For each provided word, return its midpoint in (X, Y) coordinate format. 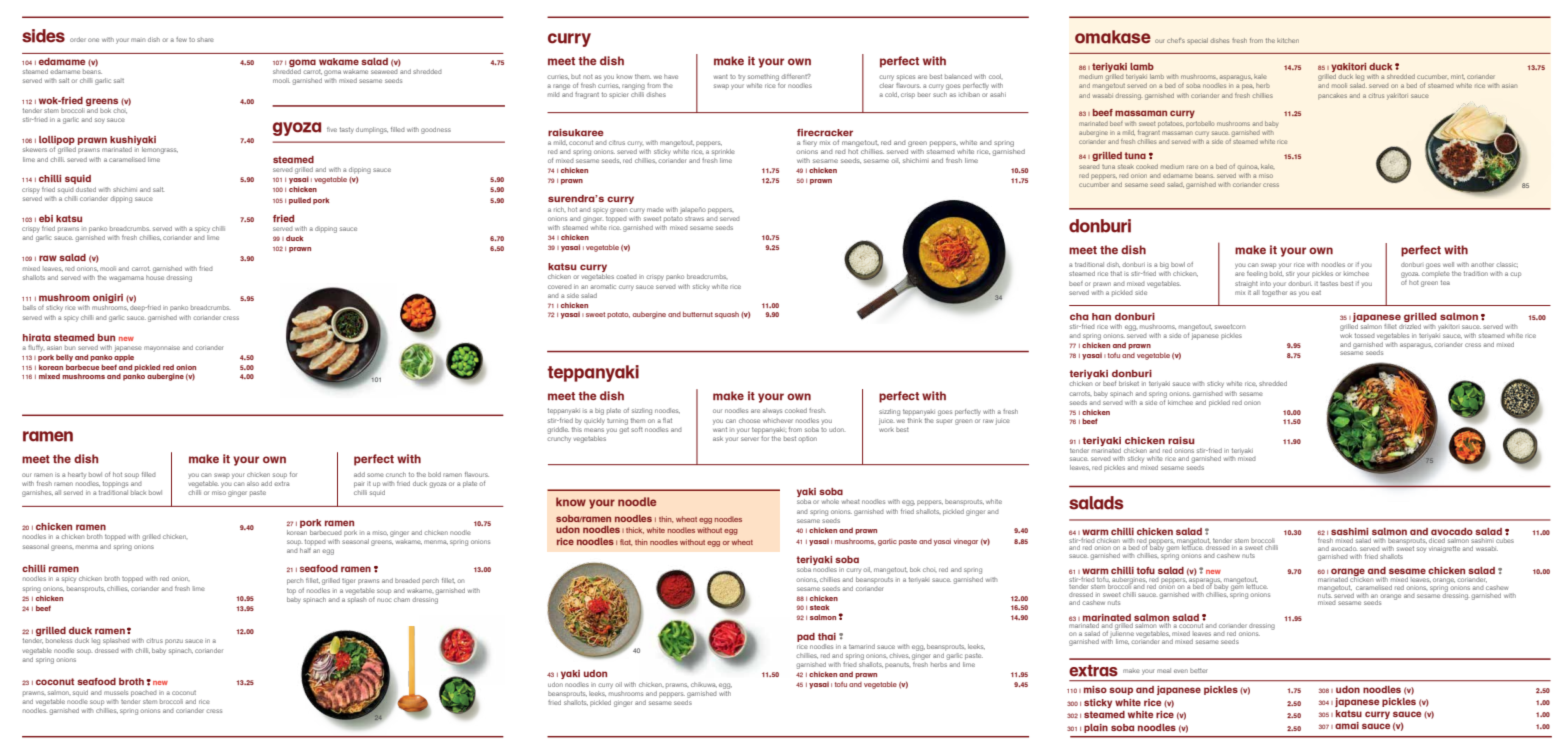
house (155, 276)
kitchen (1288, 40)
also (253, 483)
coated (626, 277)
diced (1437, 540)
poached (144, 693)
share (205, 39)
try (741, 78)
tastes (1329, 284)
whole (830, 501)
